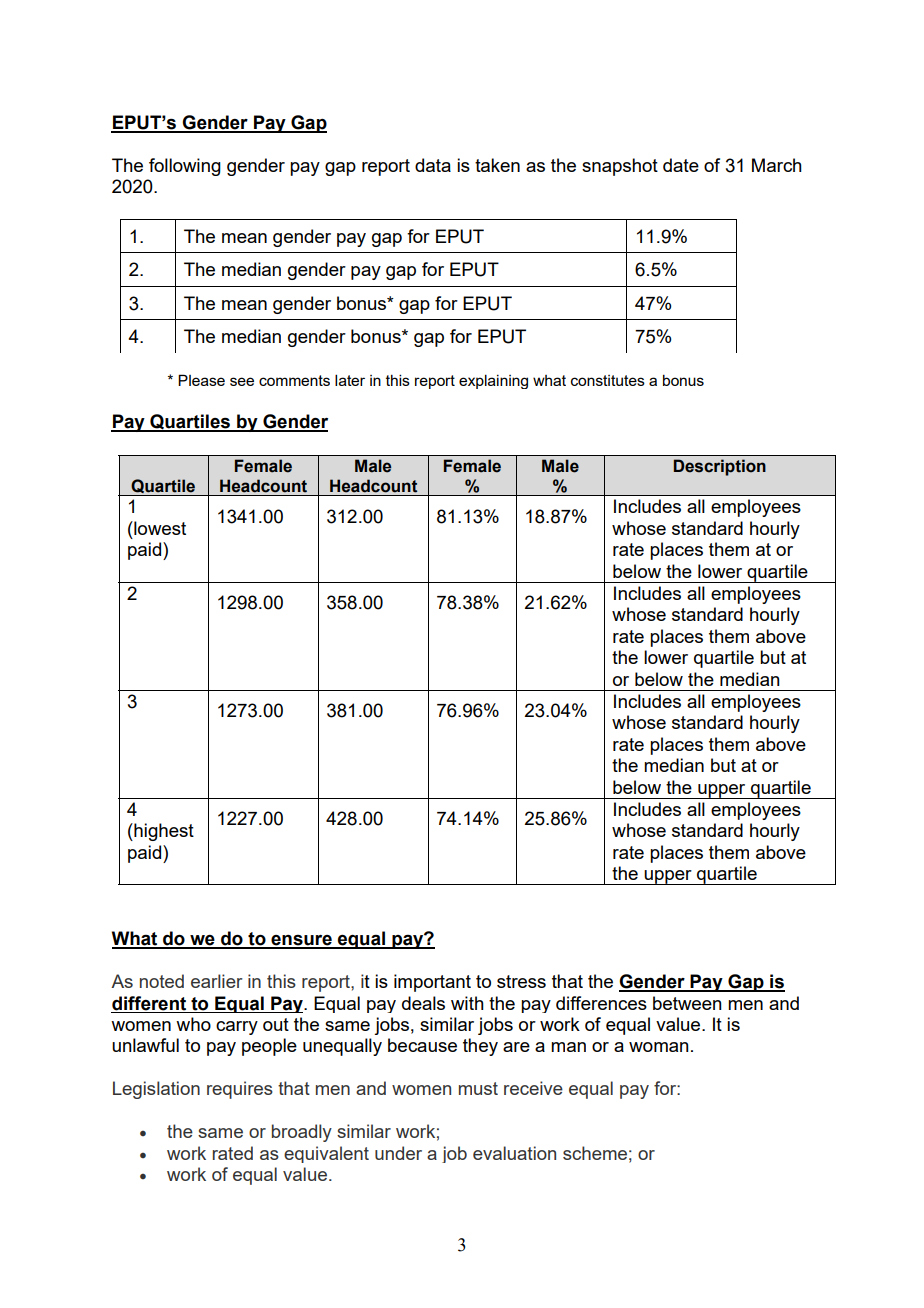  Describe the element at coordinates (433, 165) in the screenshot. I see `data` at that location.
